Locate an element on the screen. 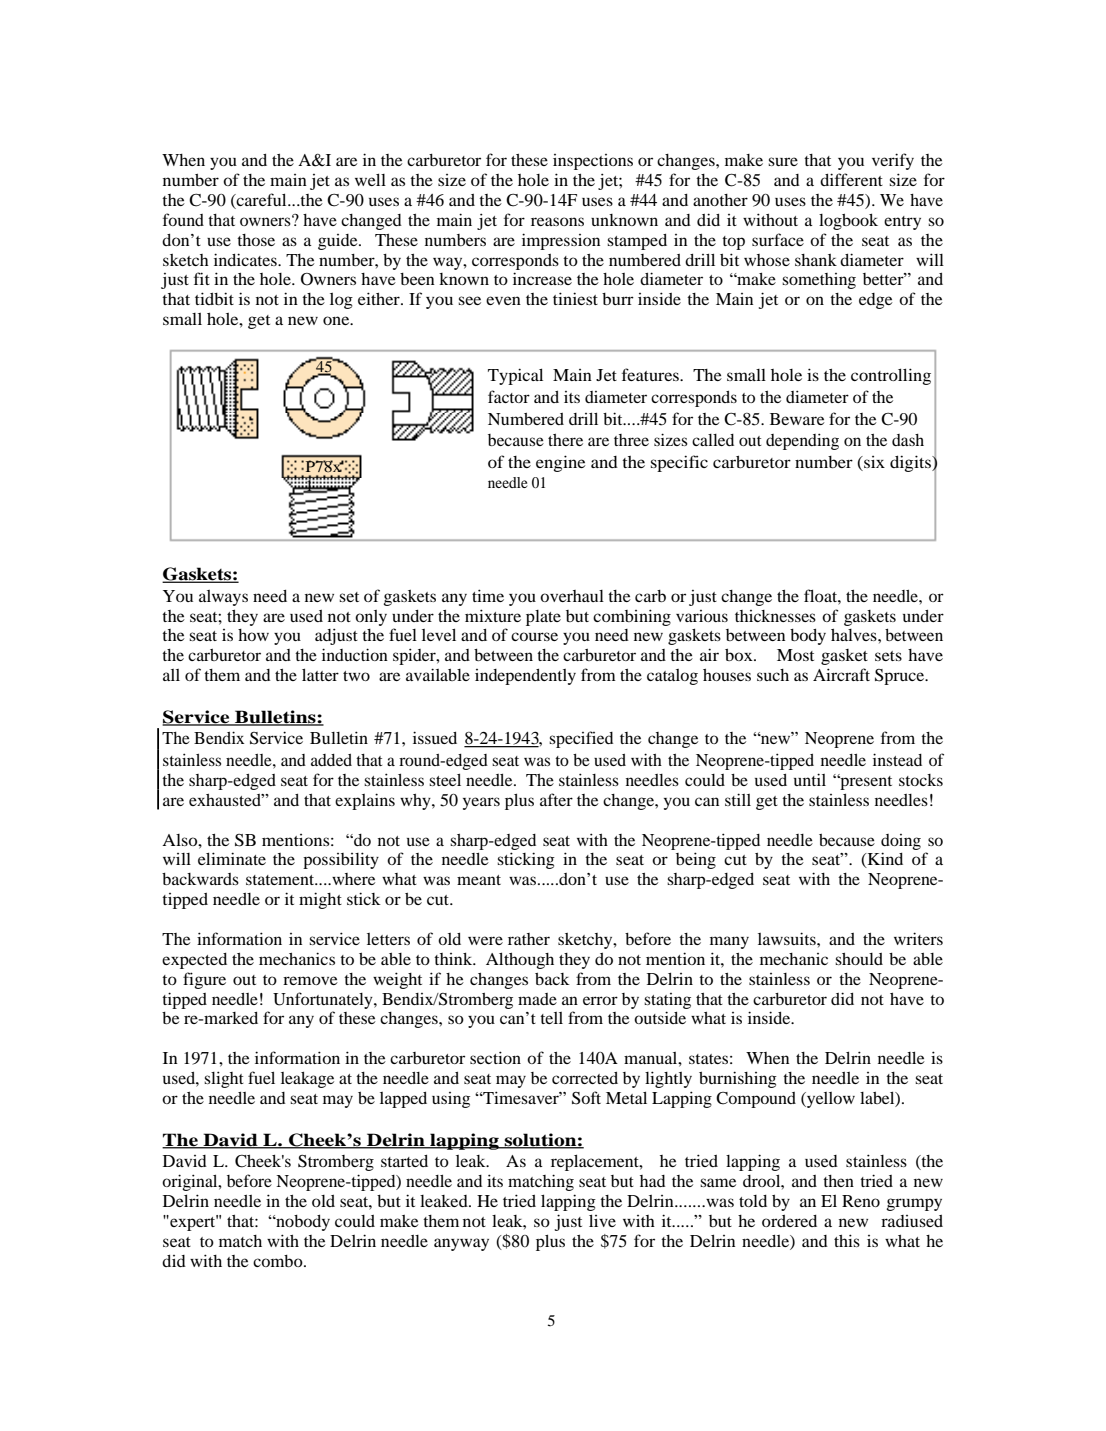  different is located at coordinates (851, 179).
